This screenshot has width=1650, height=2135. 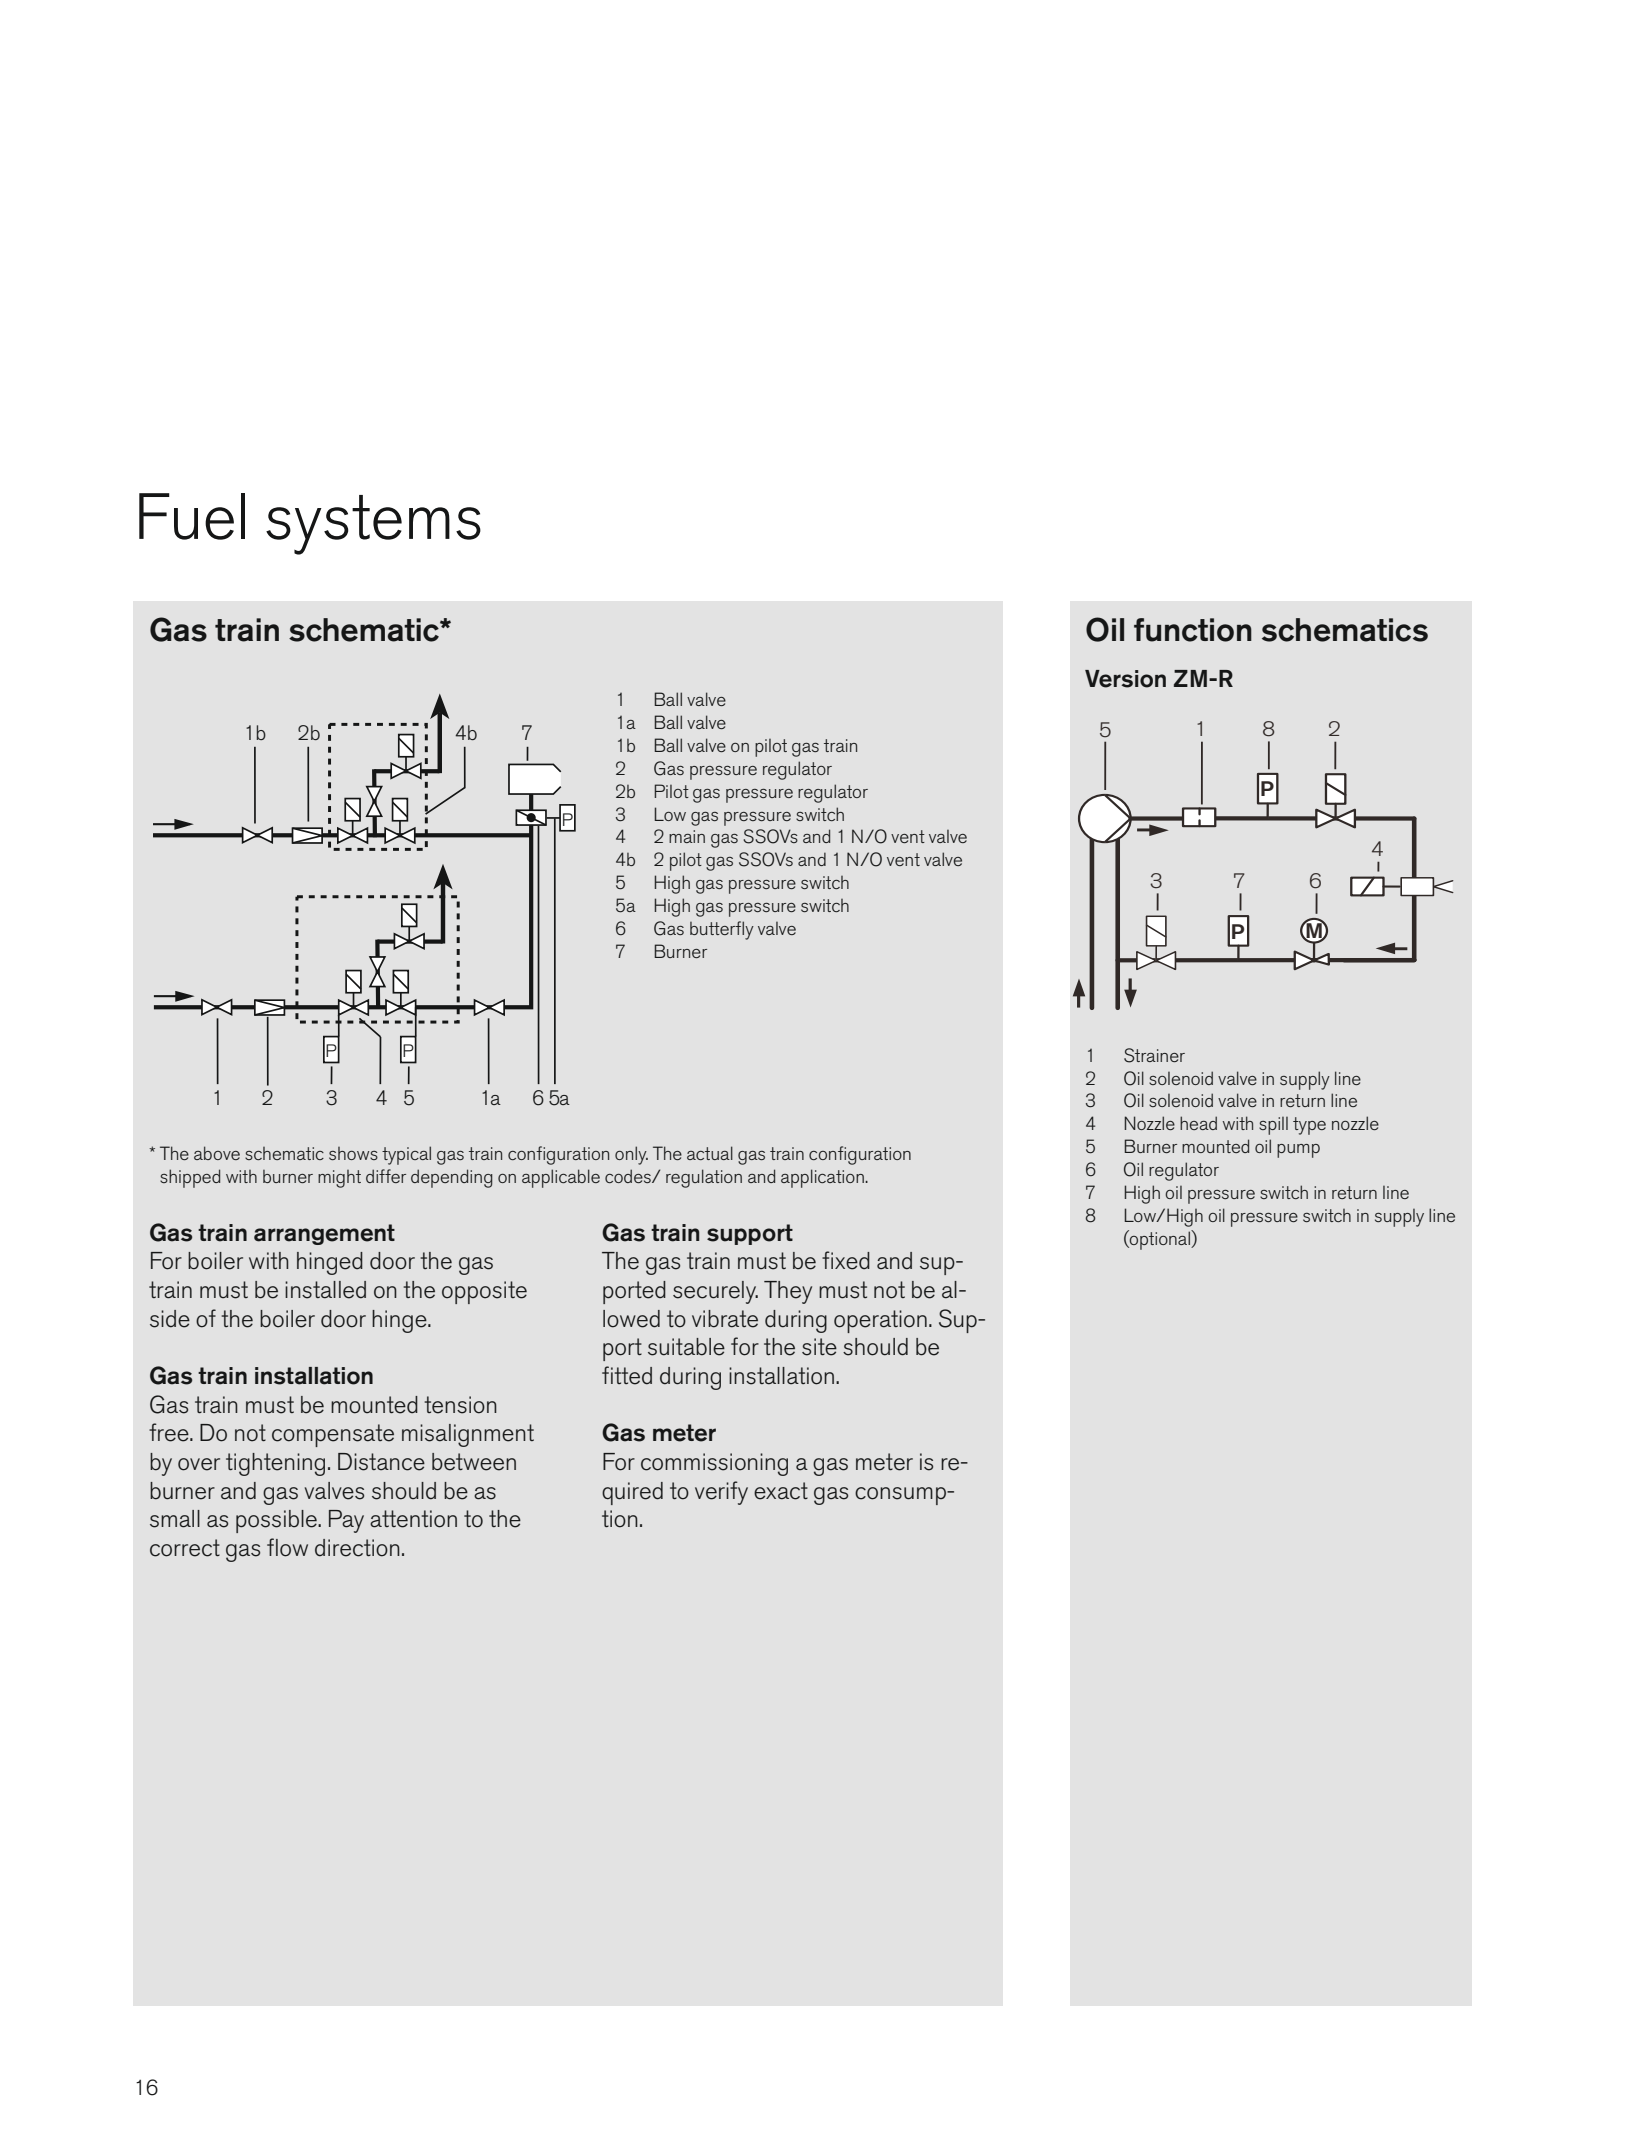 I want to click on pump, so click(x=1298, y=1151).
